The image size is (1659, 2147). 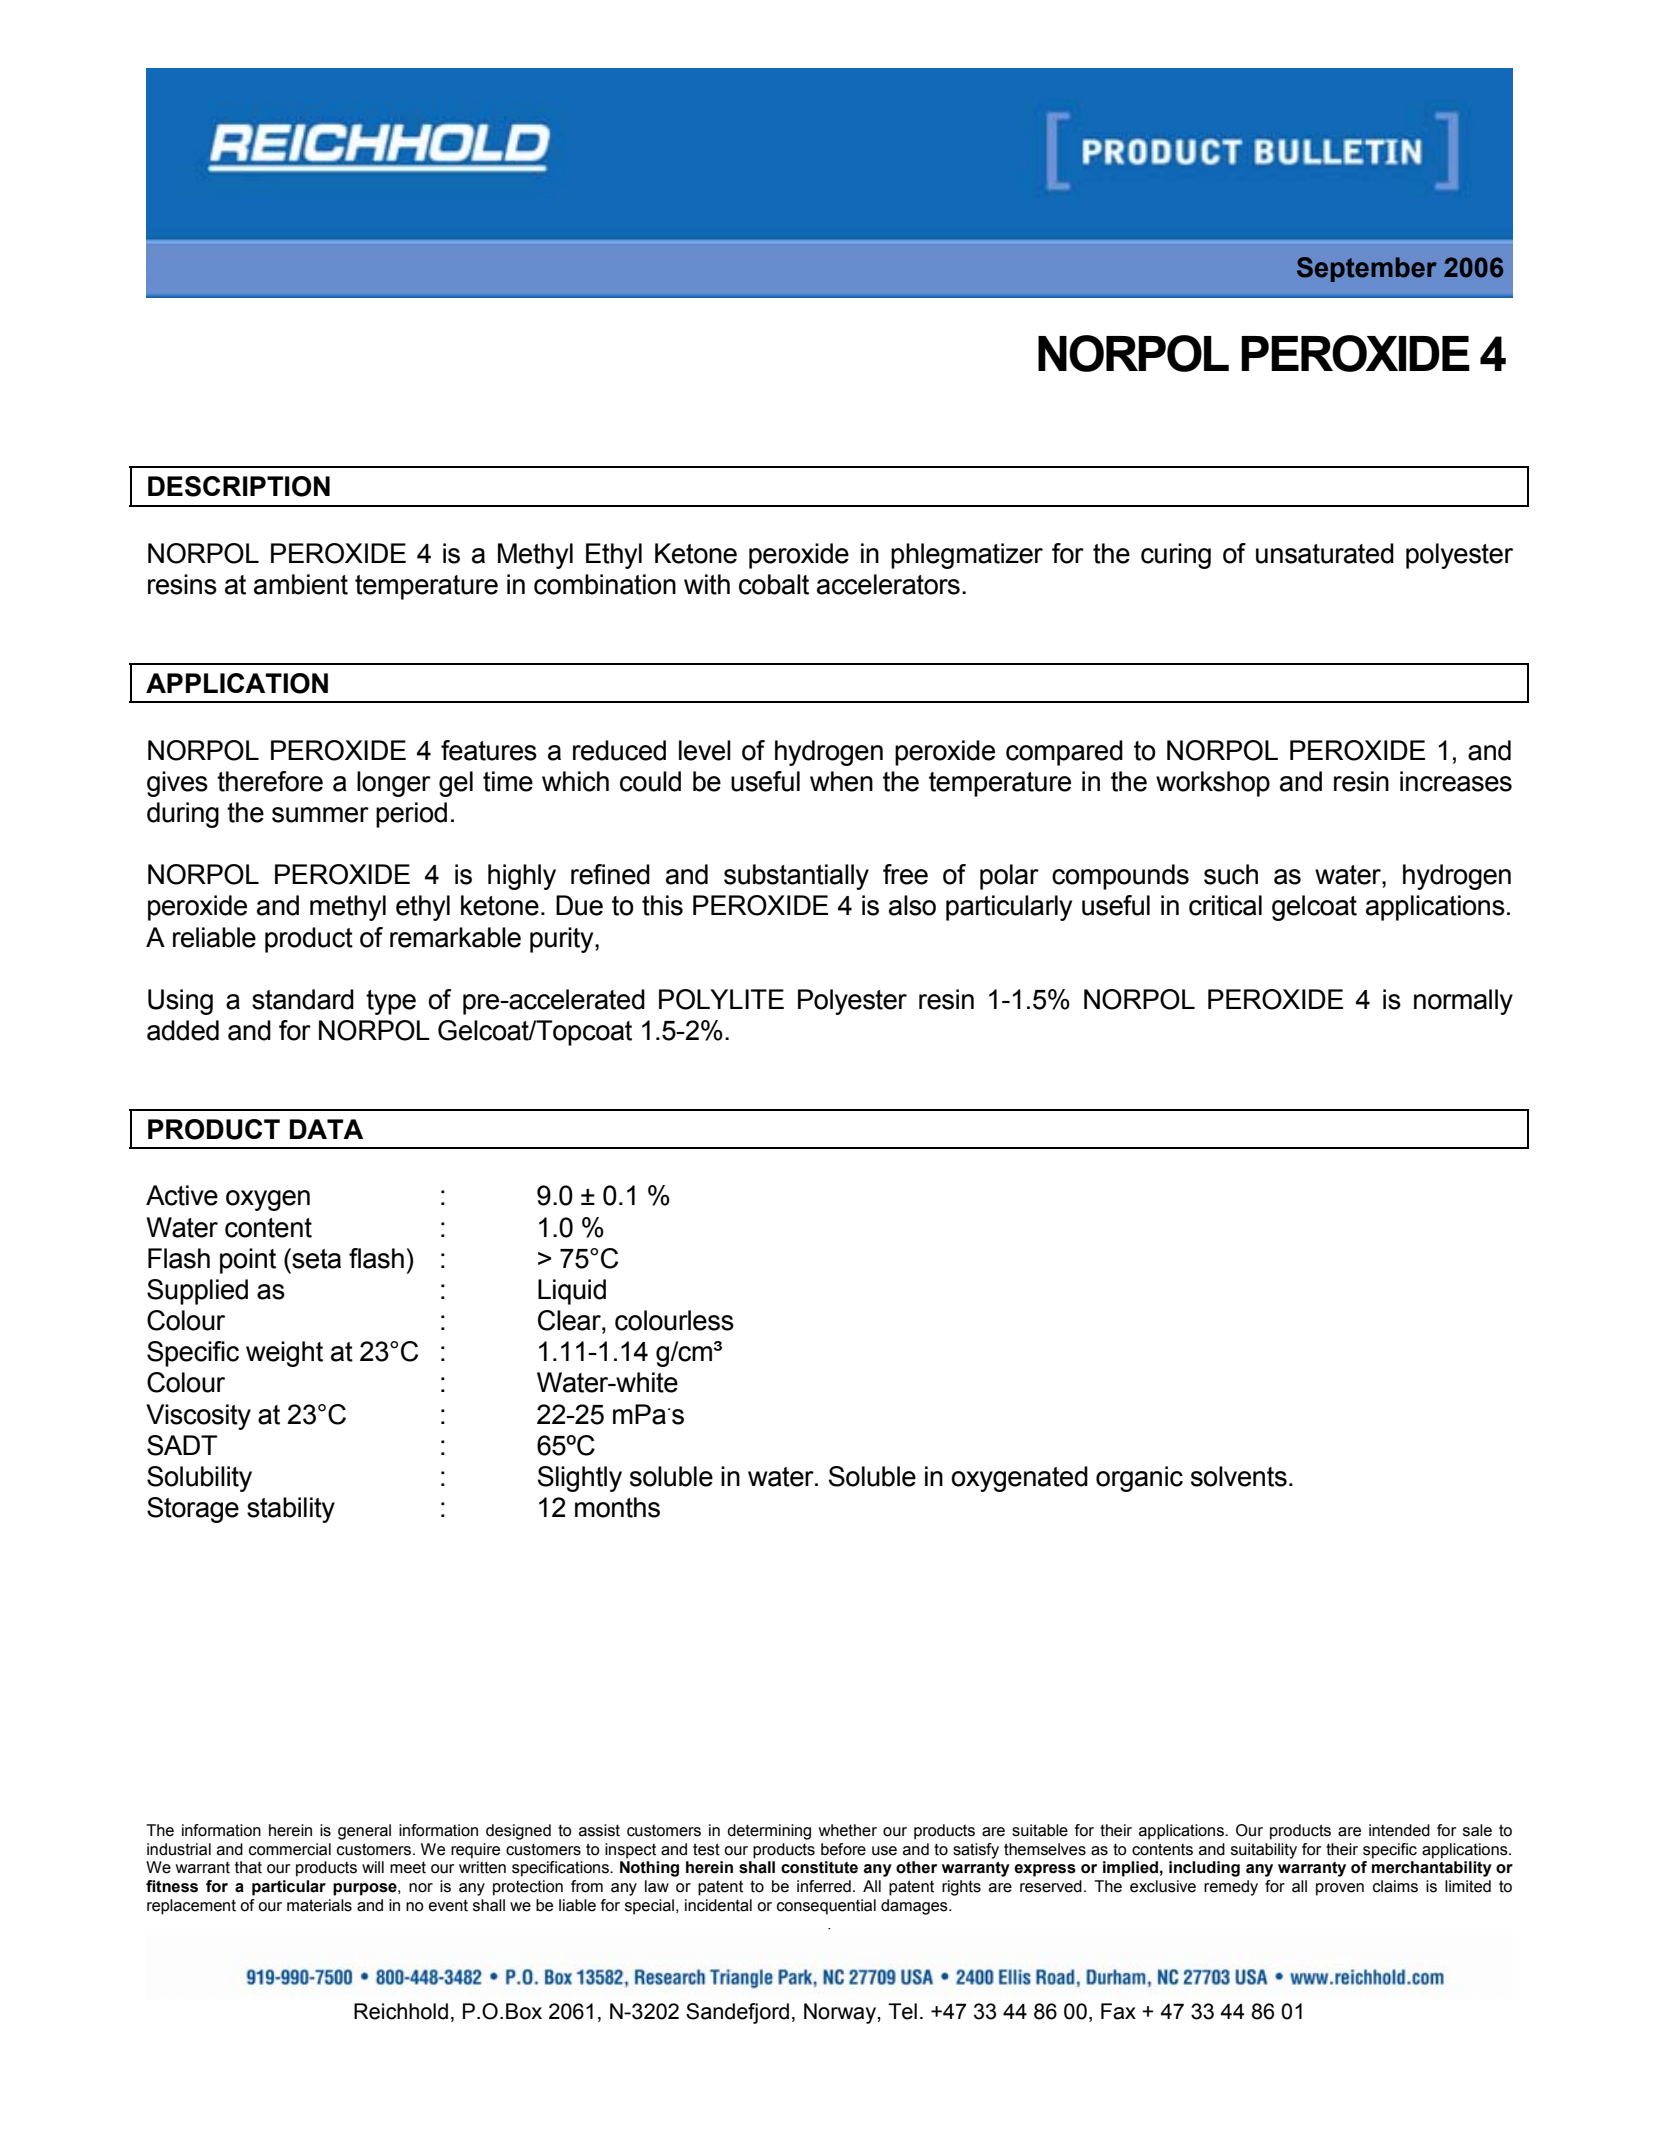 What do you see at coordinates (617, 1507) in the document?
I see `months` at bounding box center [617, 1507].
